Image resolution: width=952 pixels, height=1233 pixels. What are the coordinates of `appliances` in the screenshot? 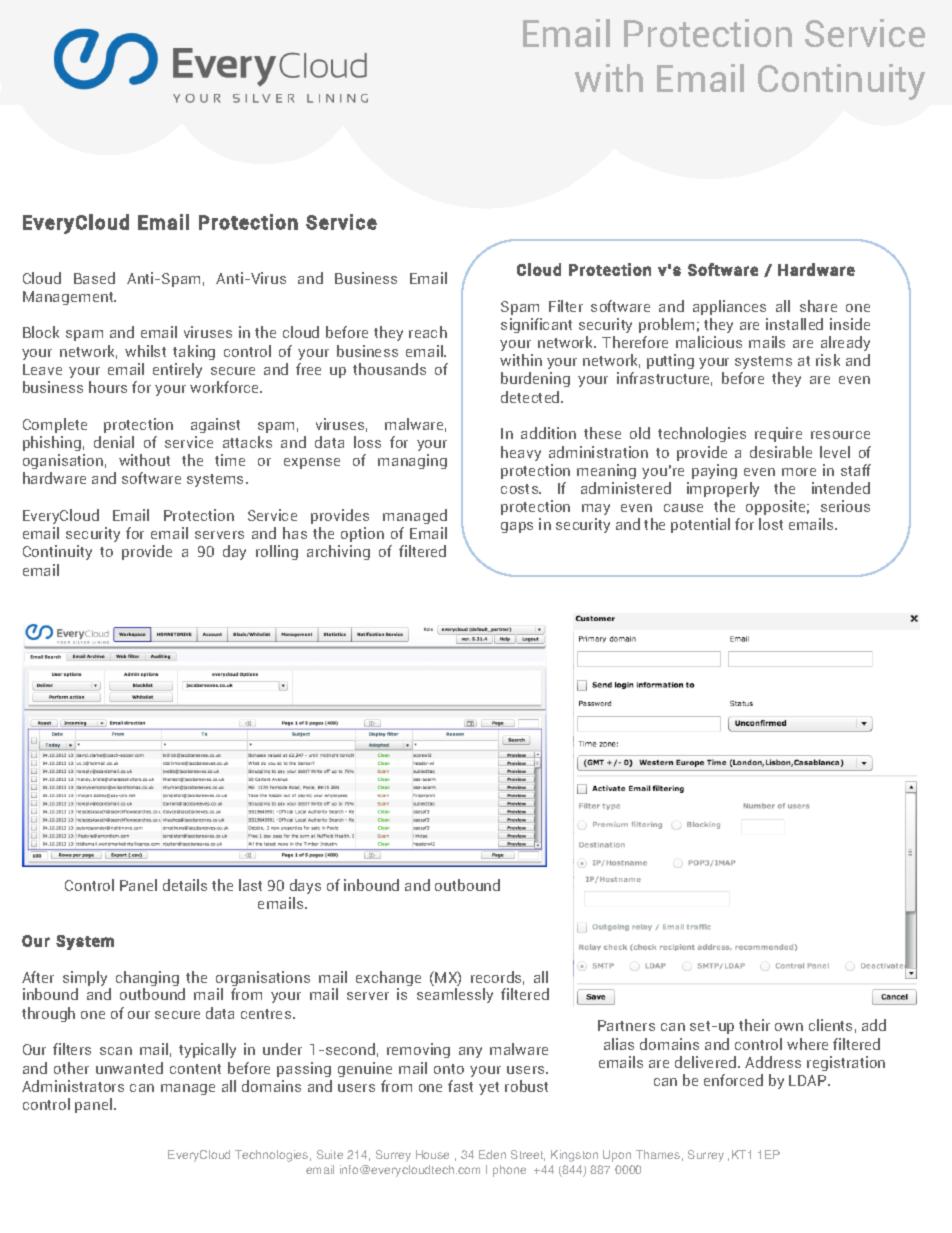 It's located at (729, 307).
